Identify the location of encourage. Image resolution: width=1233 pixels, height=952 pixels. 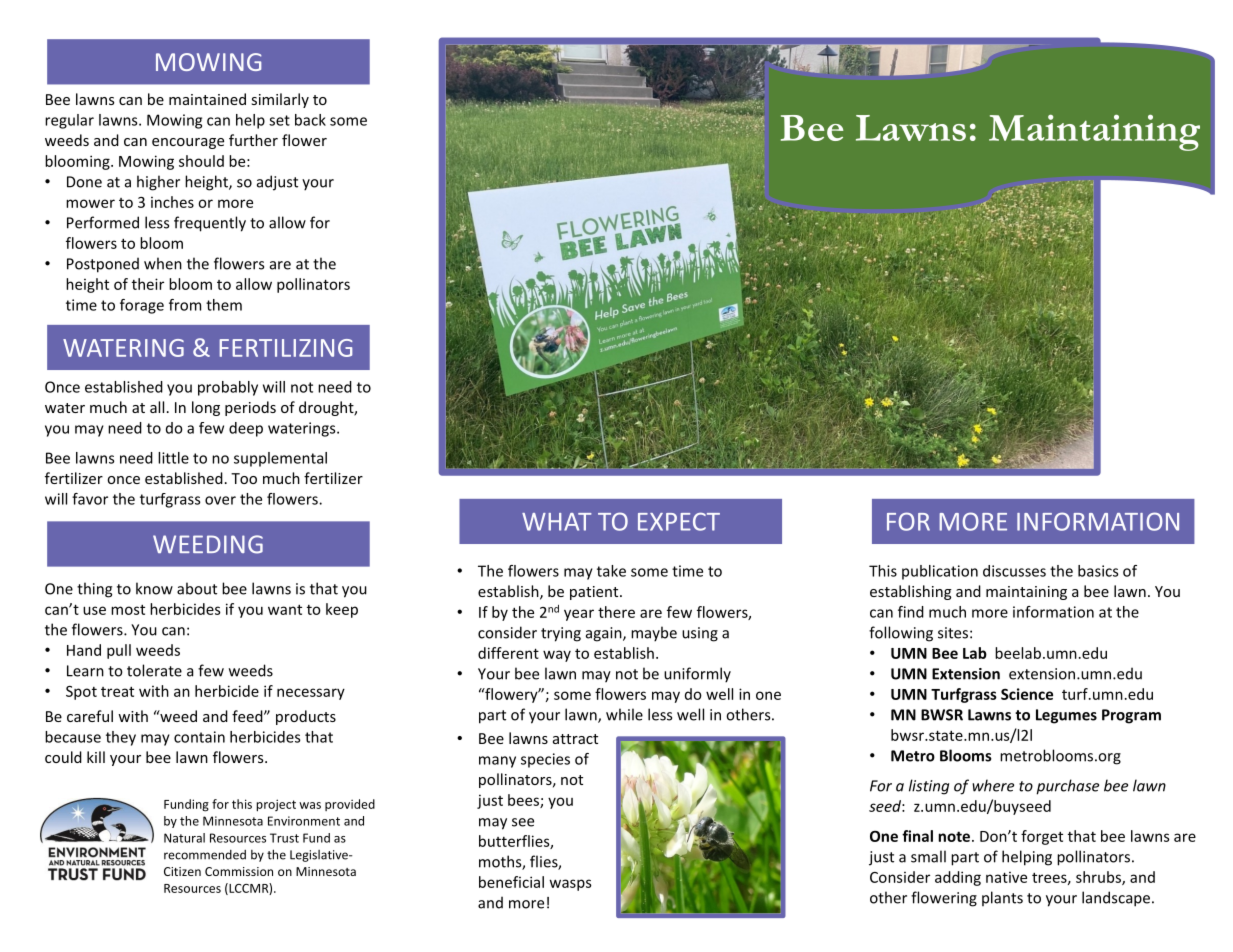
(188, 143).
